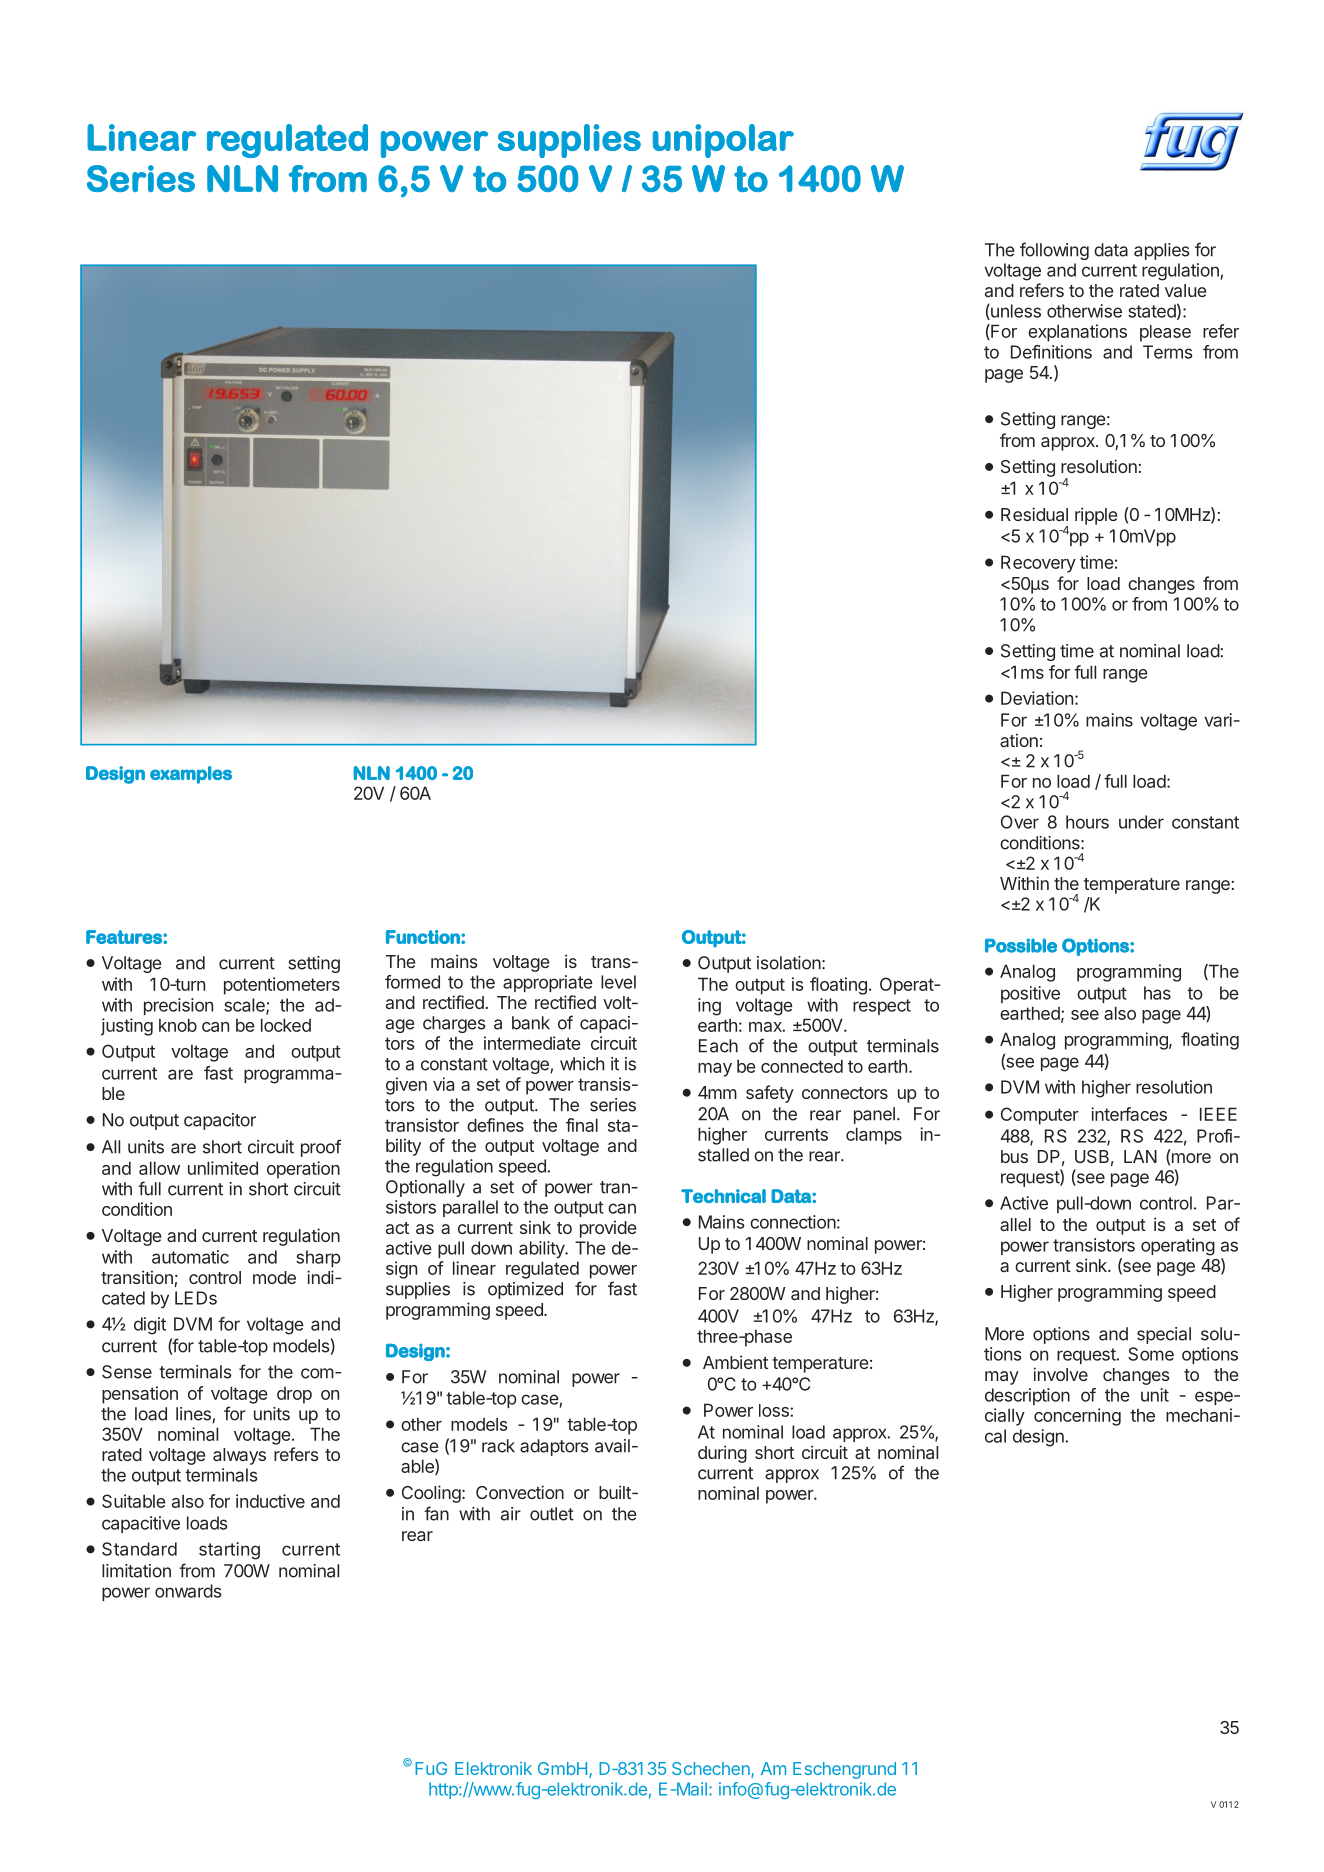 Image resolution: width=1324 pixels, height=1872 pixels. What do you see at coordinates (1096, 516) in the screenshot?
I see `ripple` at bounding box center [1096, 516].
